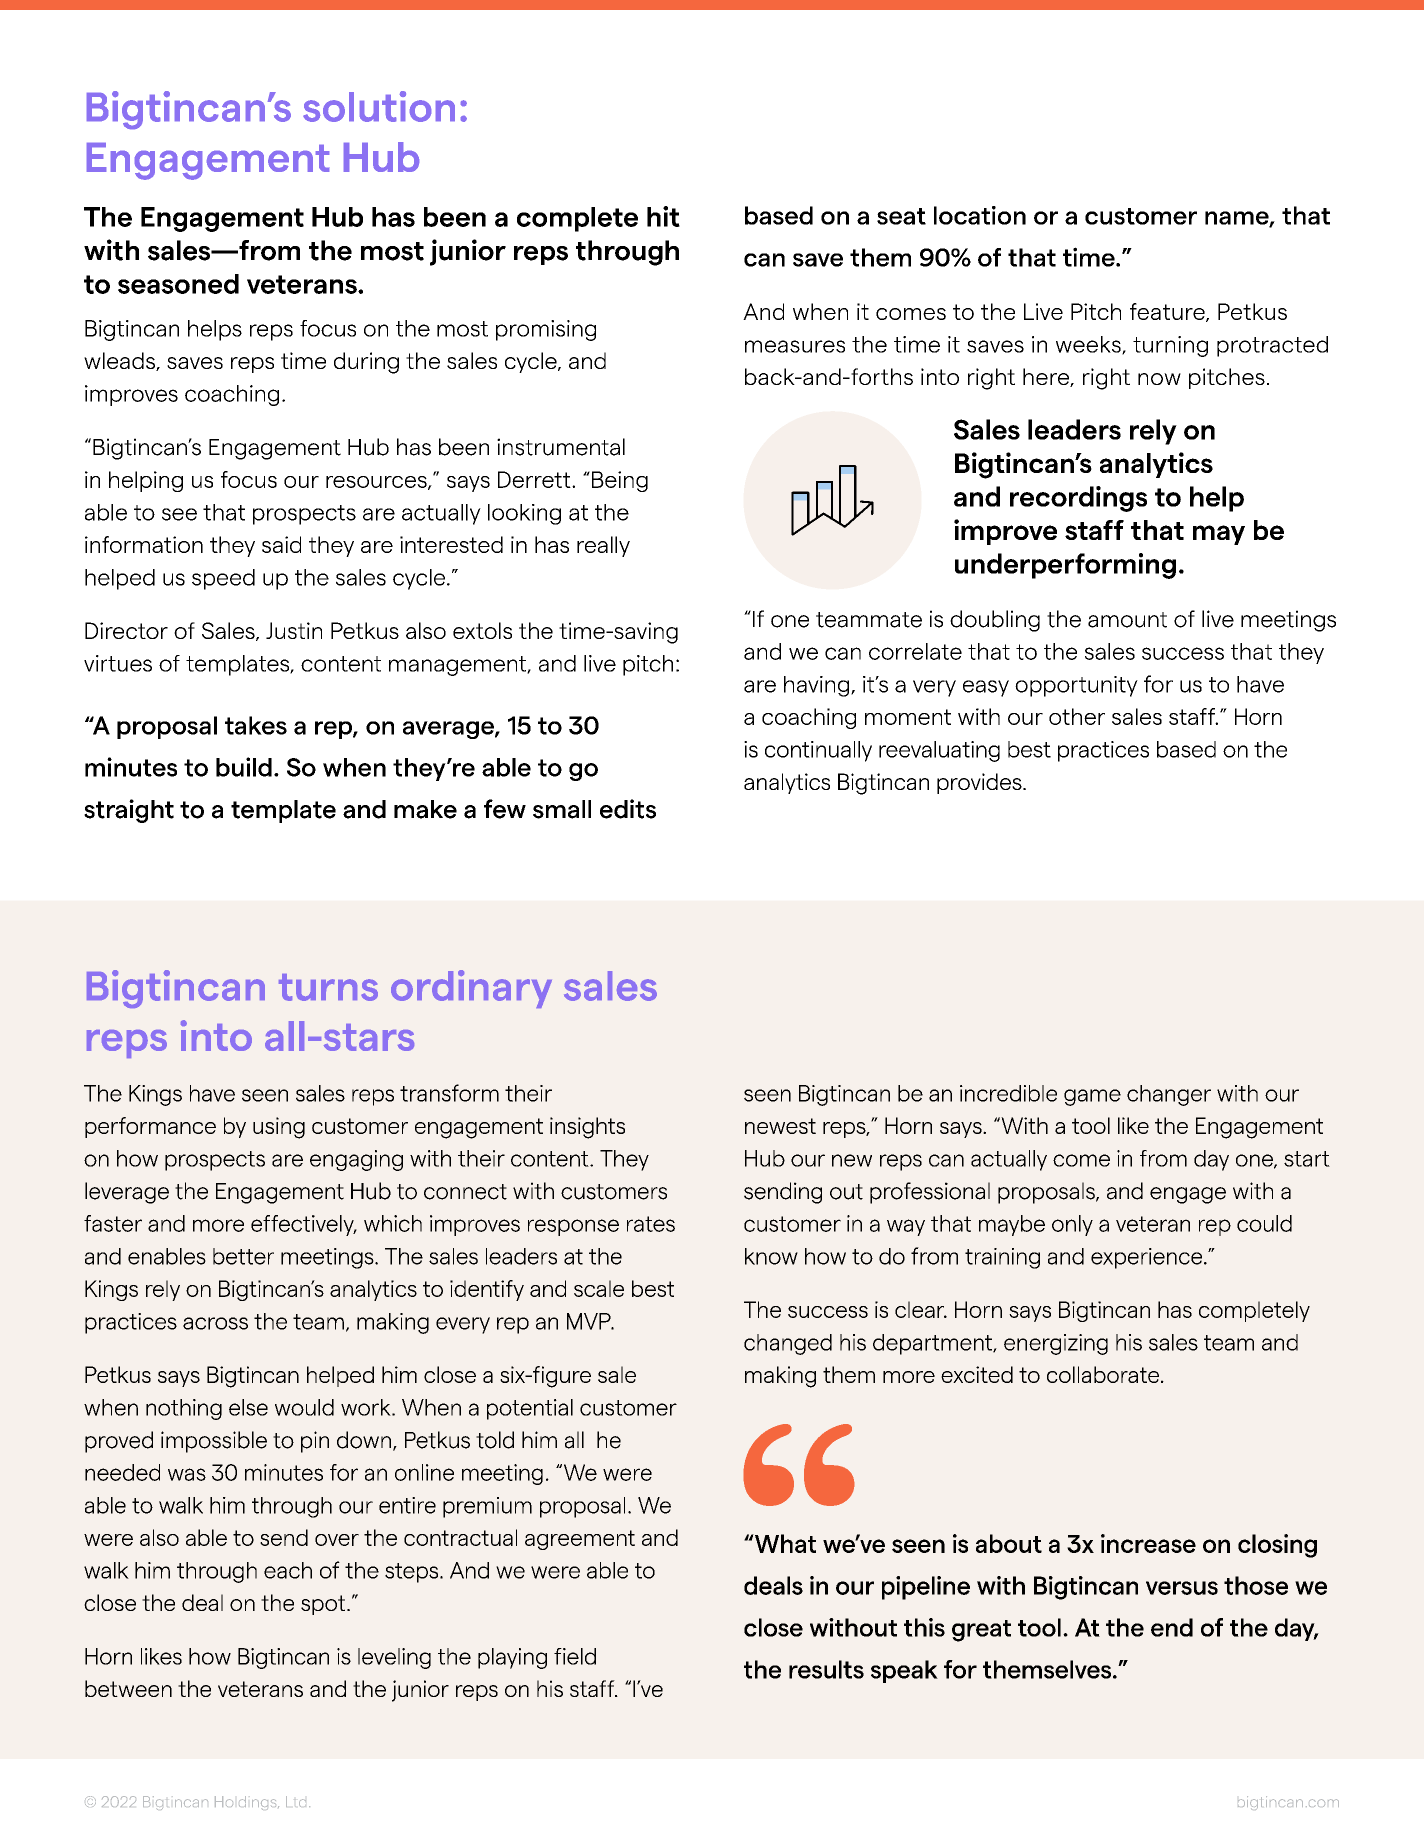 This screenshot has width=1424, height=1843. What do you see at coordinates (379, 106) in the screenshot?
I see `solution` at bounding box center [379, 106].
